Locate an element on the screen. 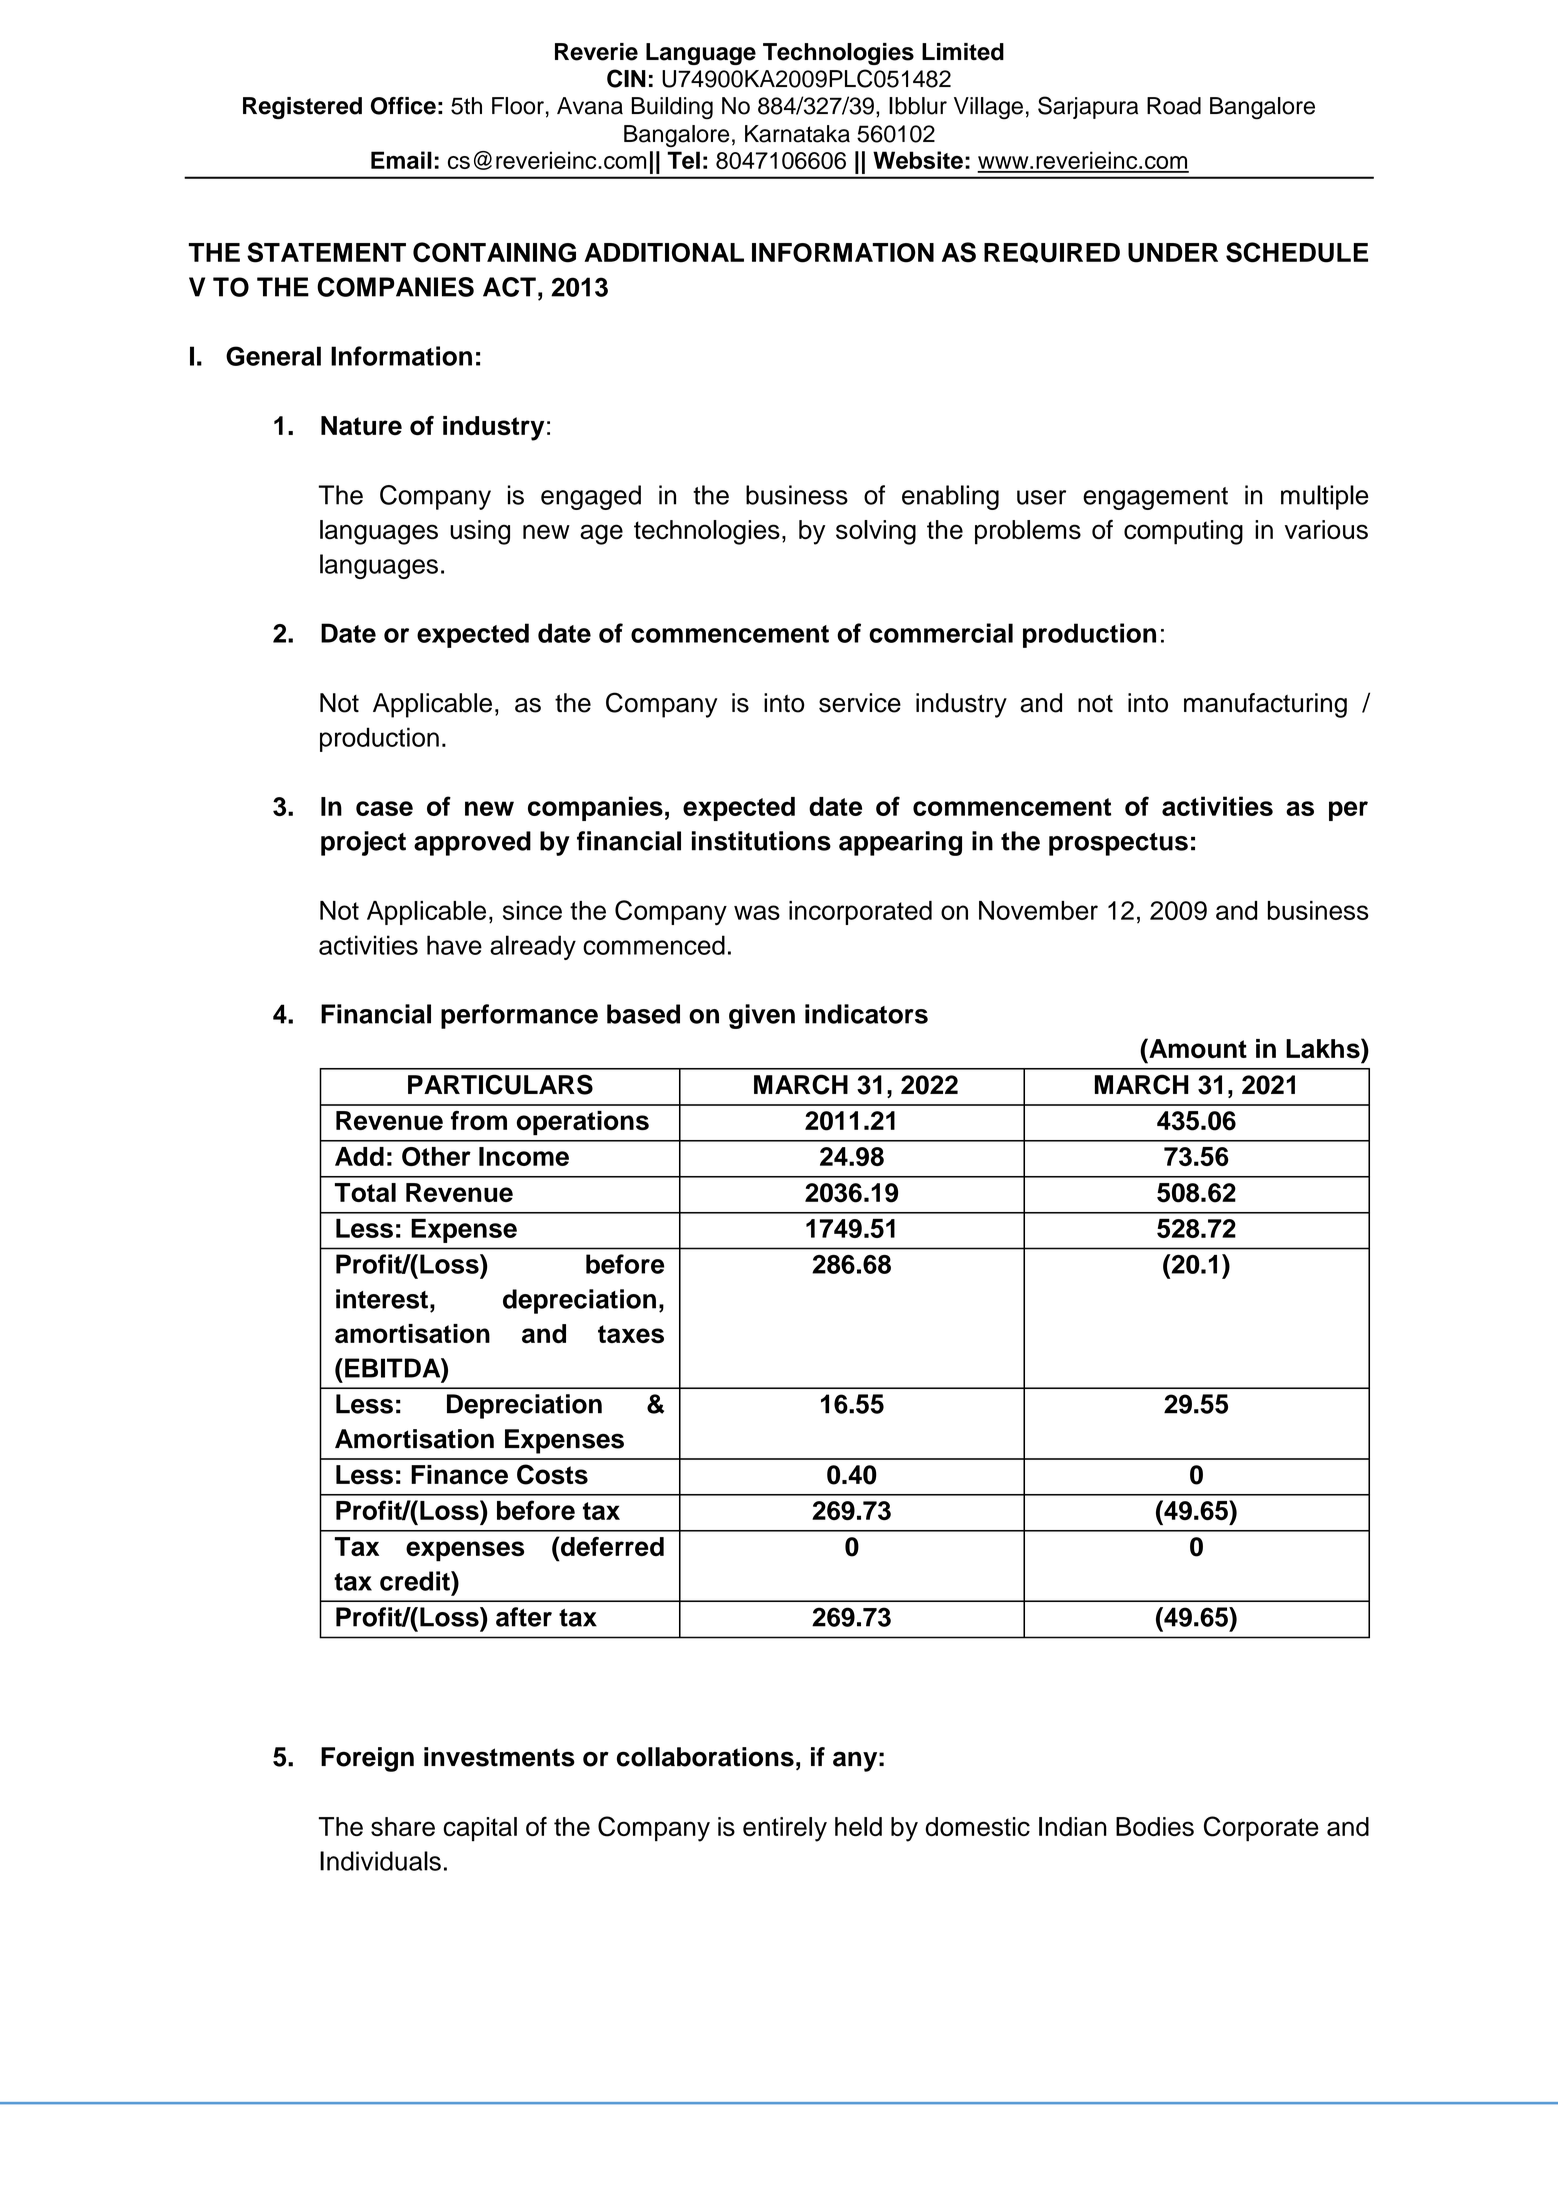 The image size is (1558, 2204). share is located at coordinates (403, 1826).
